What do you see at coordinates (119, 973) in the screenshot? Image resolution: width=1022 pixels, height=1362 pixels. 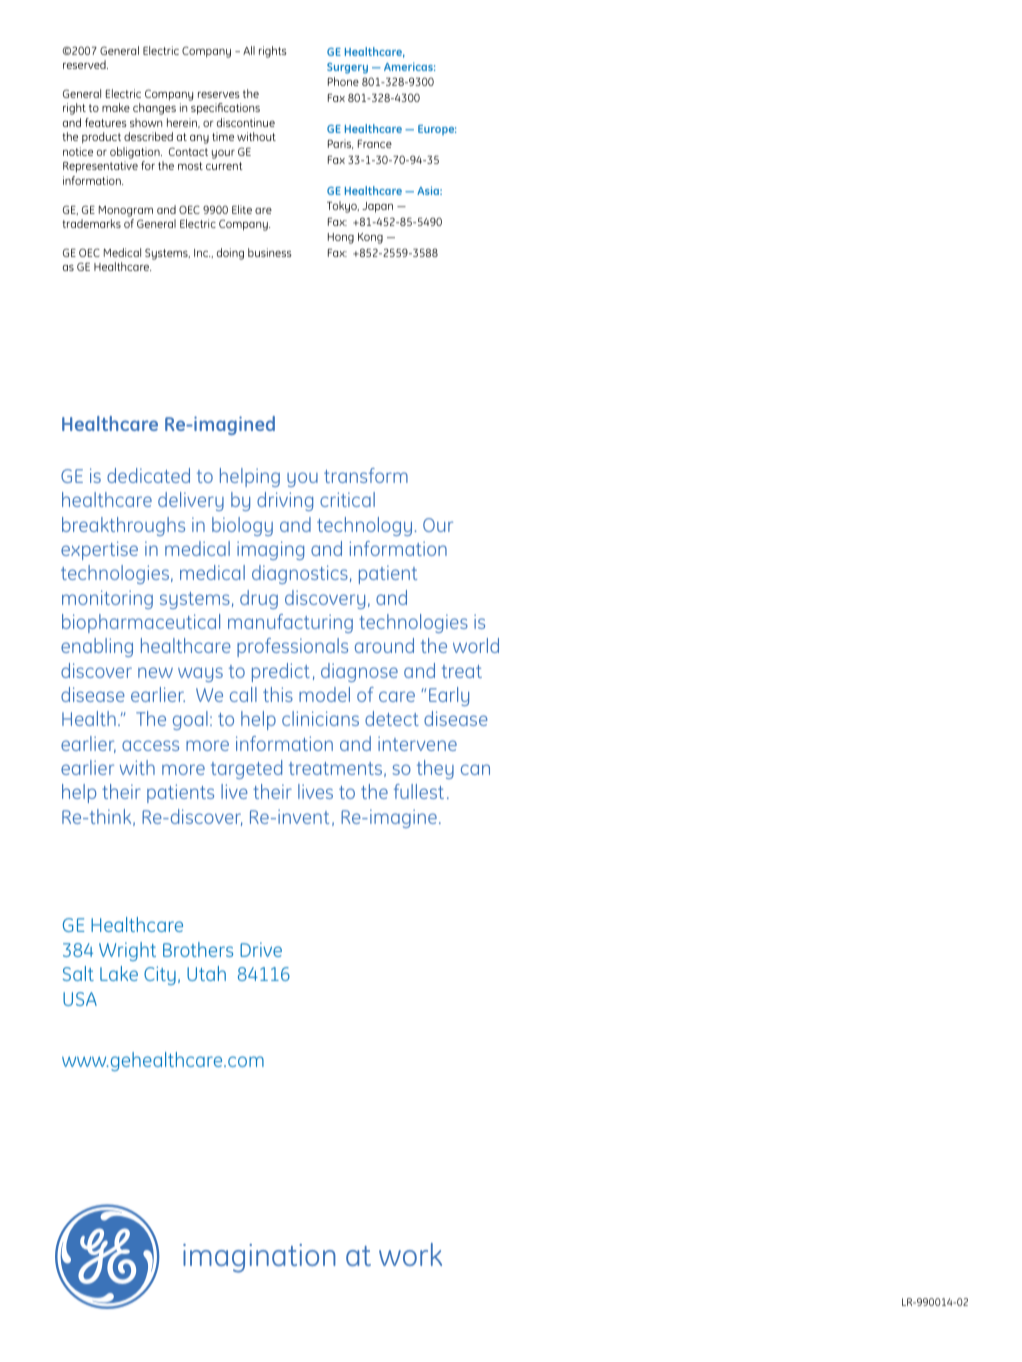 I see `Lake` at bounding box center [119, 973].
